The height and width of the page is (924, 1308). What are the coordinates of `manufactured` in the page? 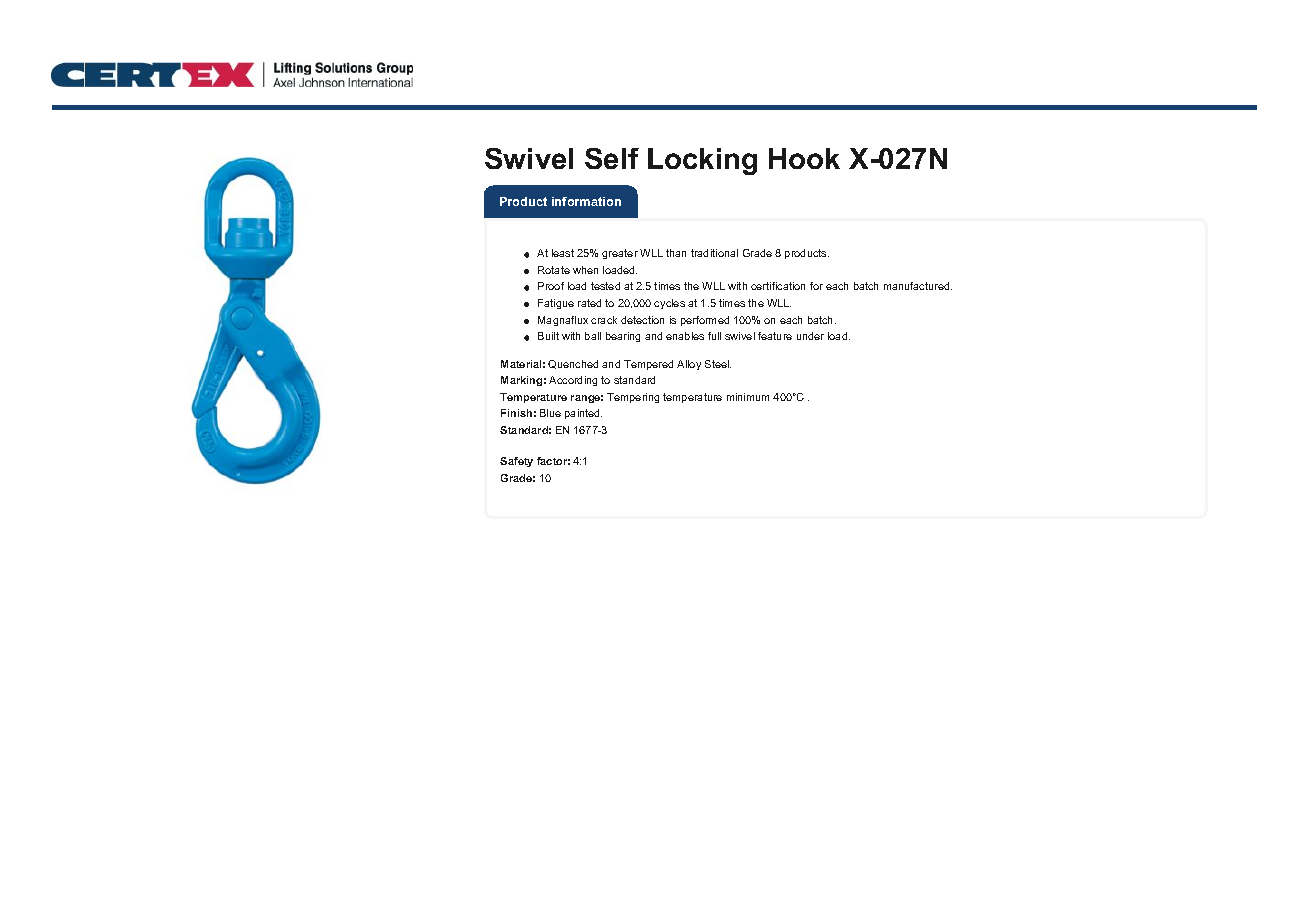 It's located at (918, 286).
